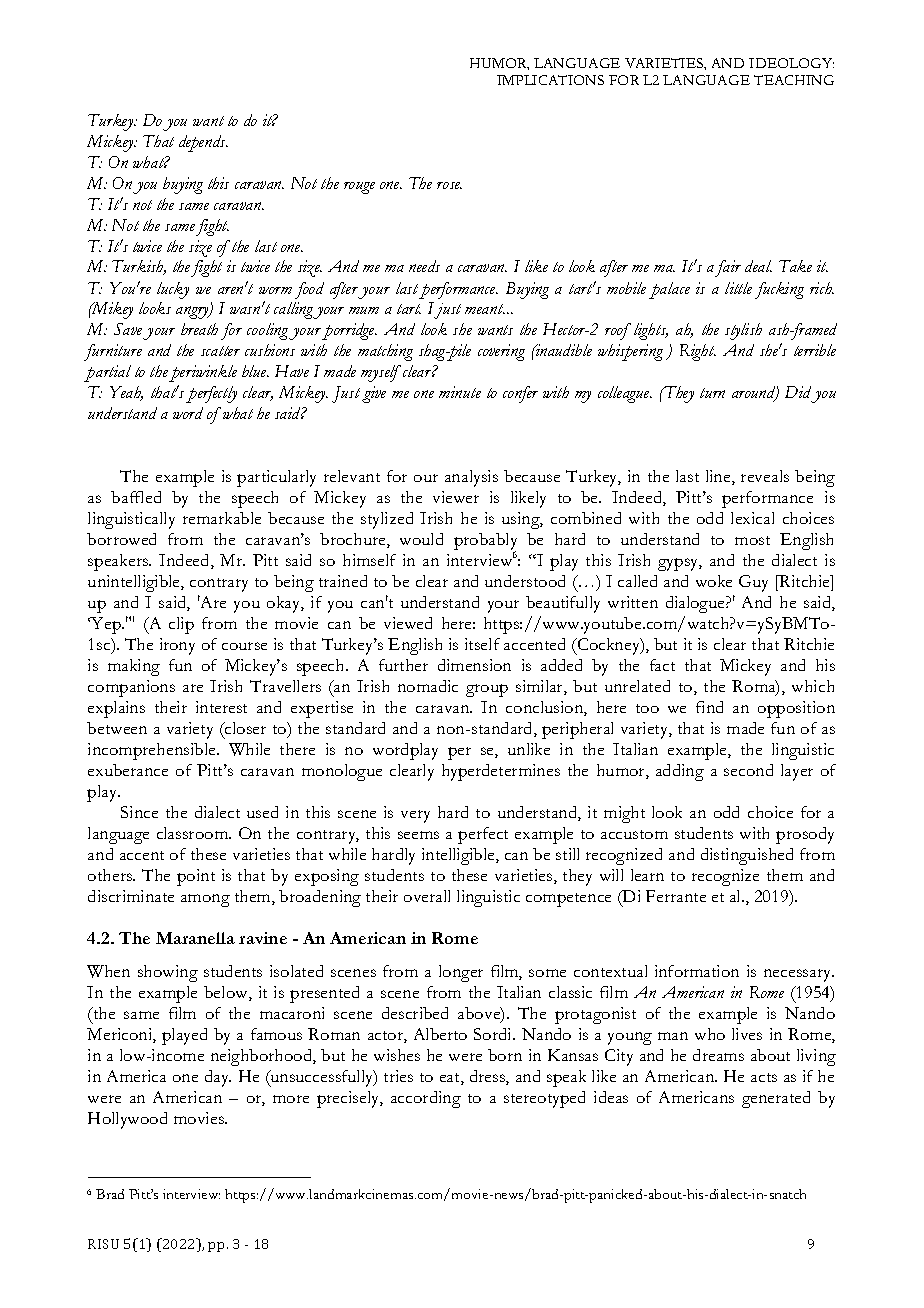  What do you see at coordinates (794, 80) in the document?
I see `TEACHING` at bounding box center [794, 80].
